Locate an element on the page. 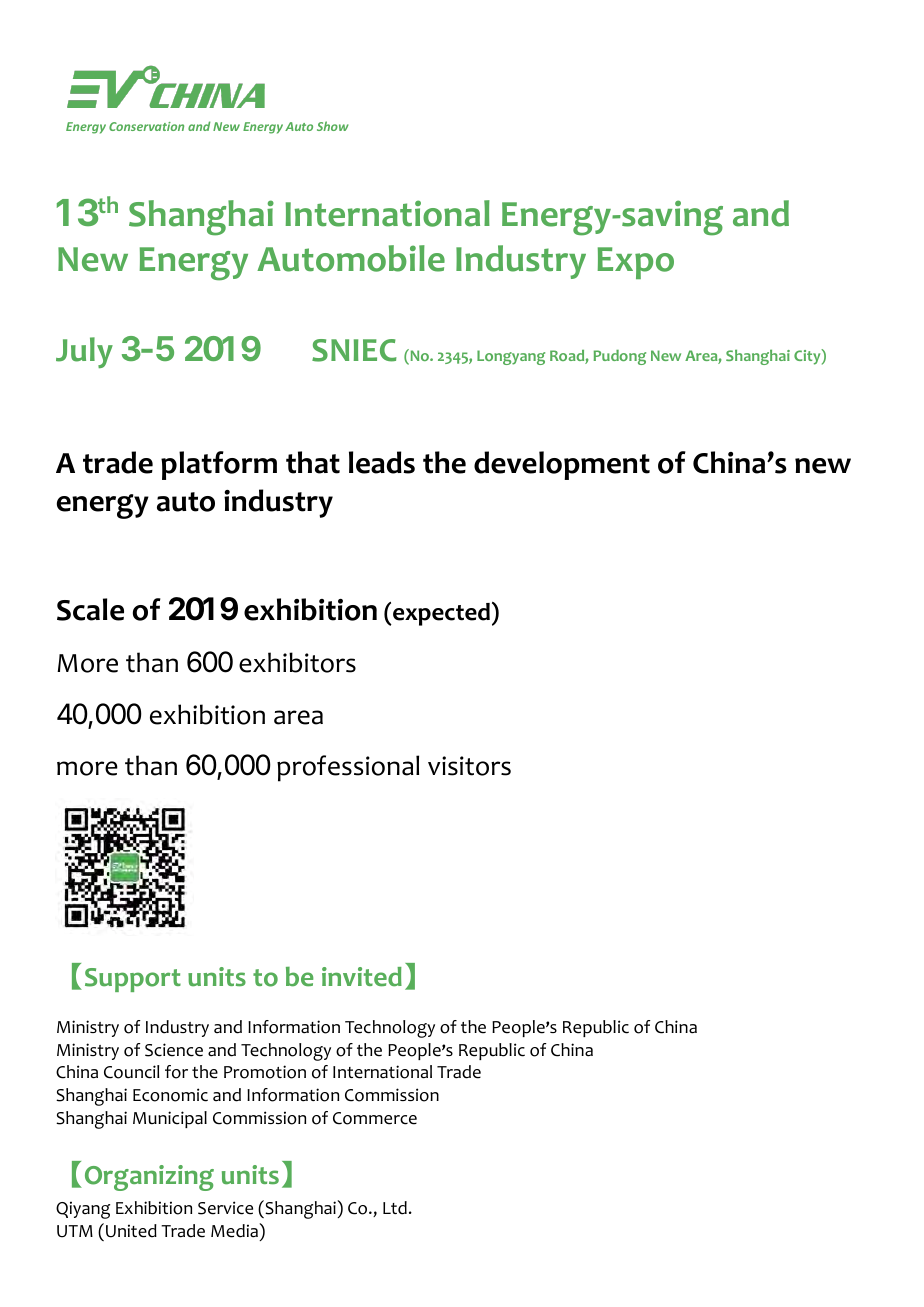 Image resolution: width=924 pixels, height=1307 pixels. visitors is located at coordinates (469, 766).
